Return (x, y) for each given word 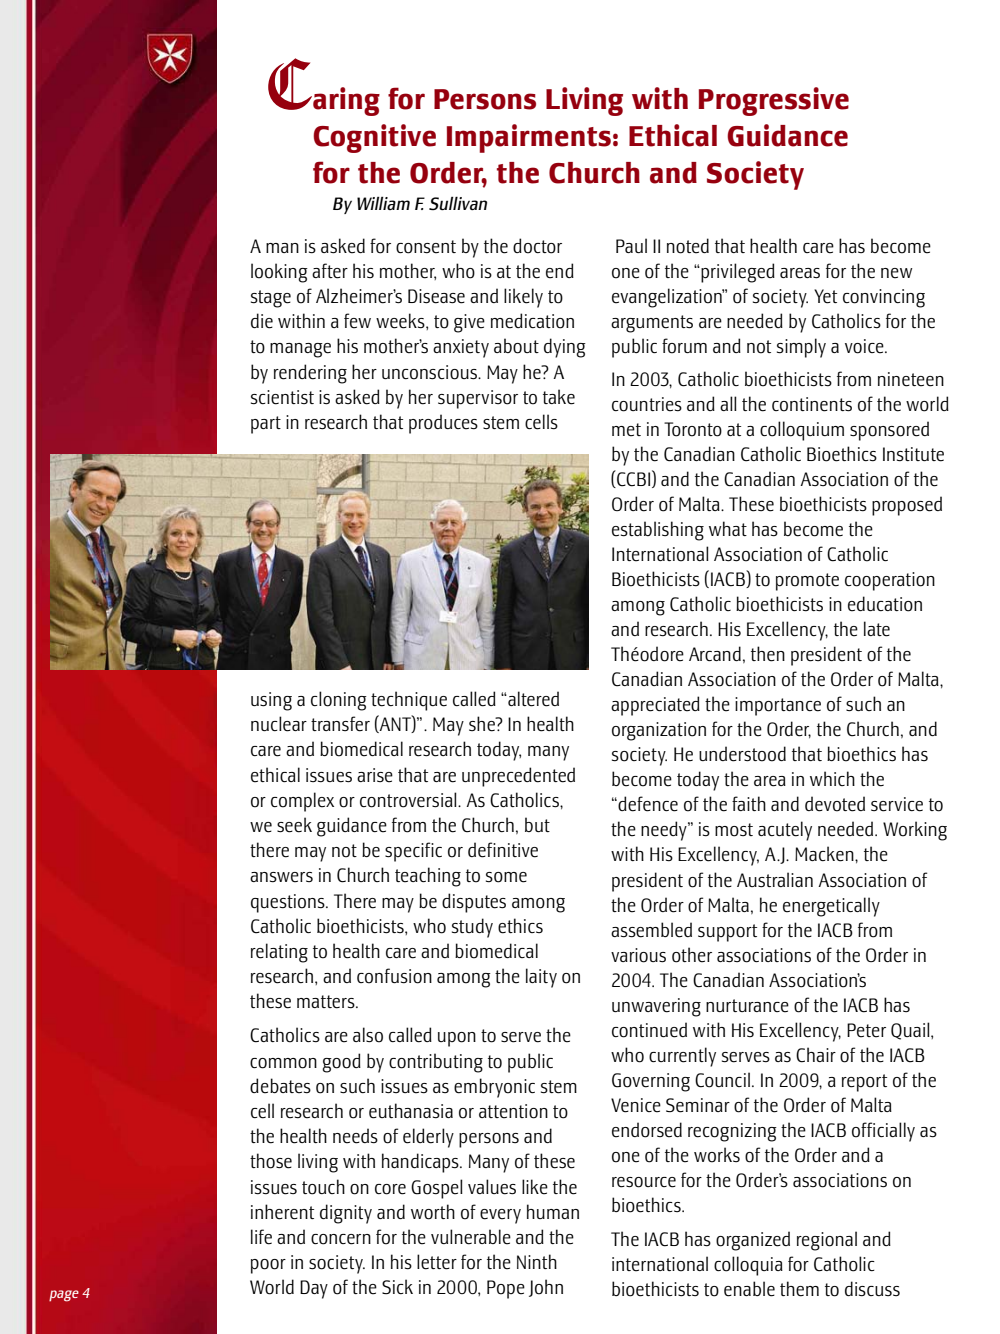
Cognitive (374, 138)
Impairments (529, 138)
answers (281, 877)
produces (443, 424)
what (728, 528)
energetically (831, 907)
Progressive (774, 101)
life (261, 1237)
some (506, 877)
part (266, 425)
